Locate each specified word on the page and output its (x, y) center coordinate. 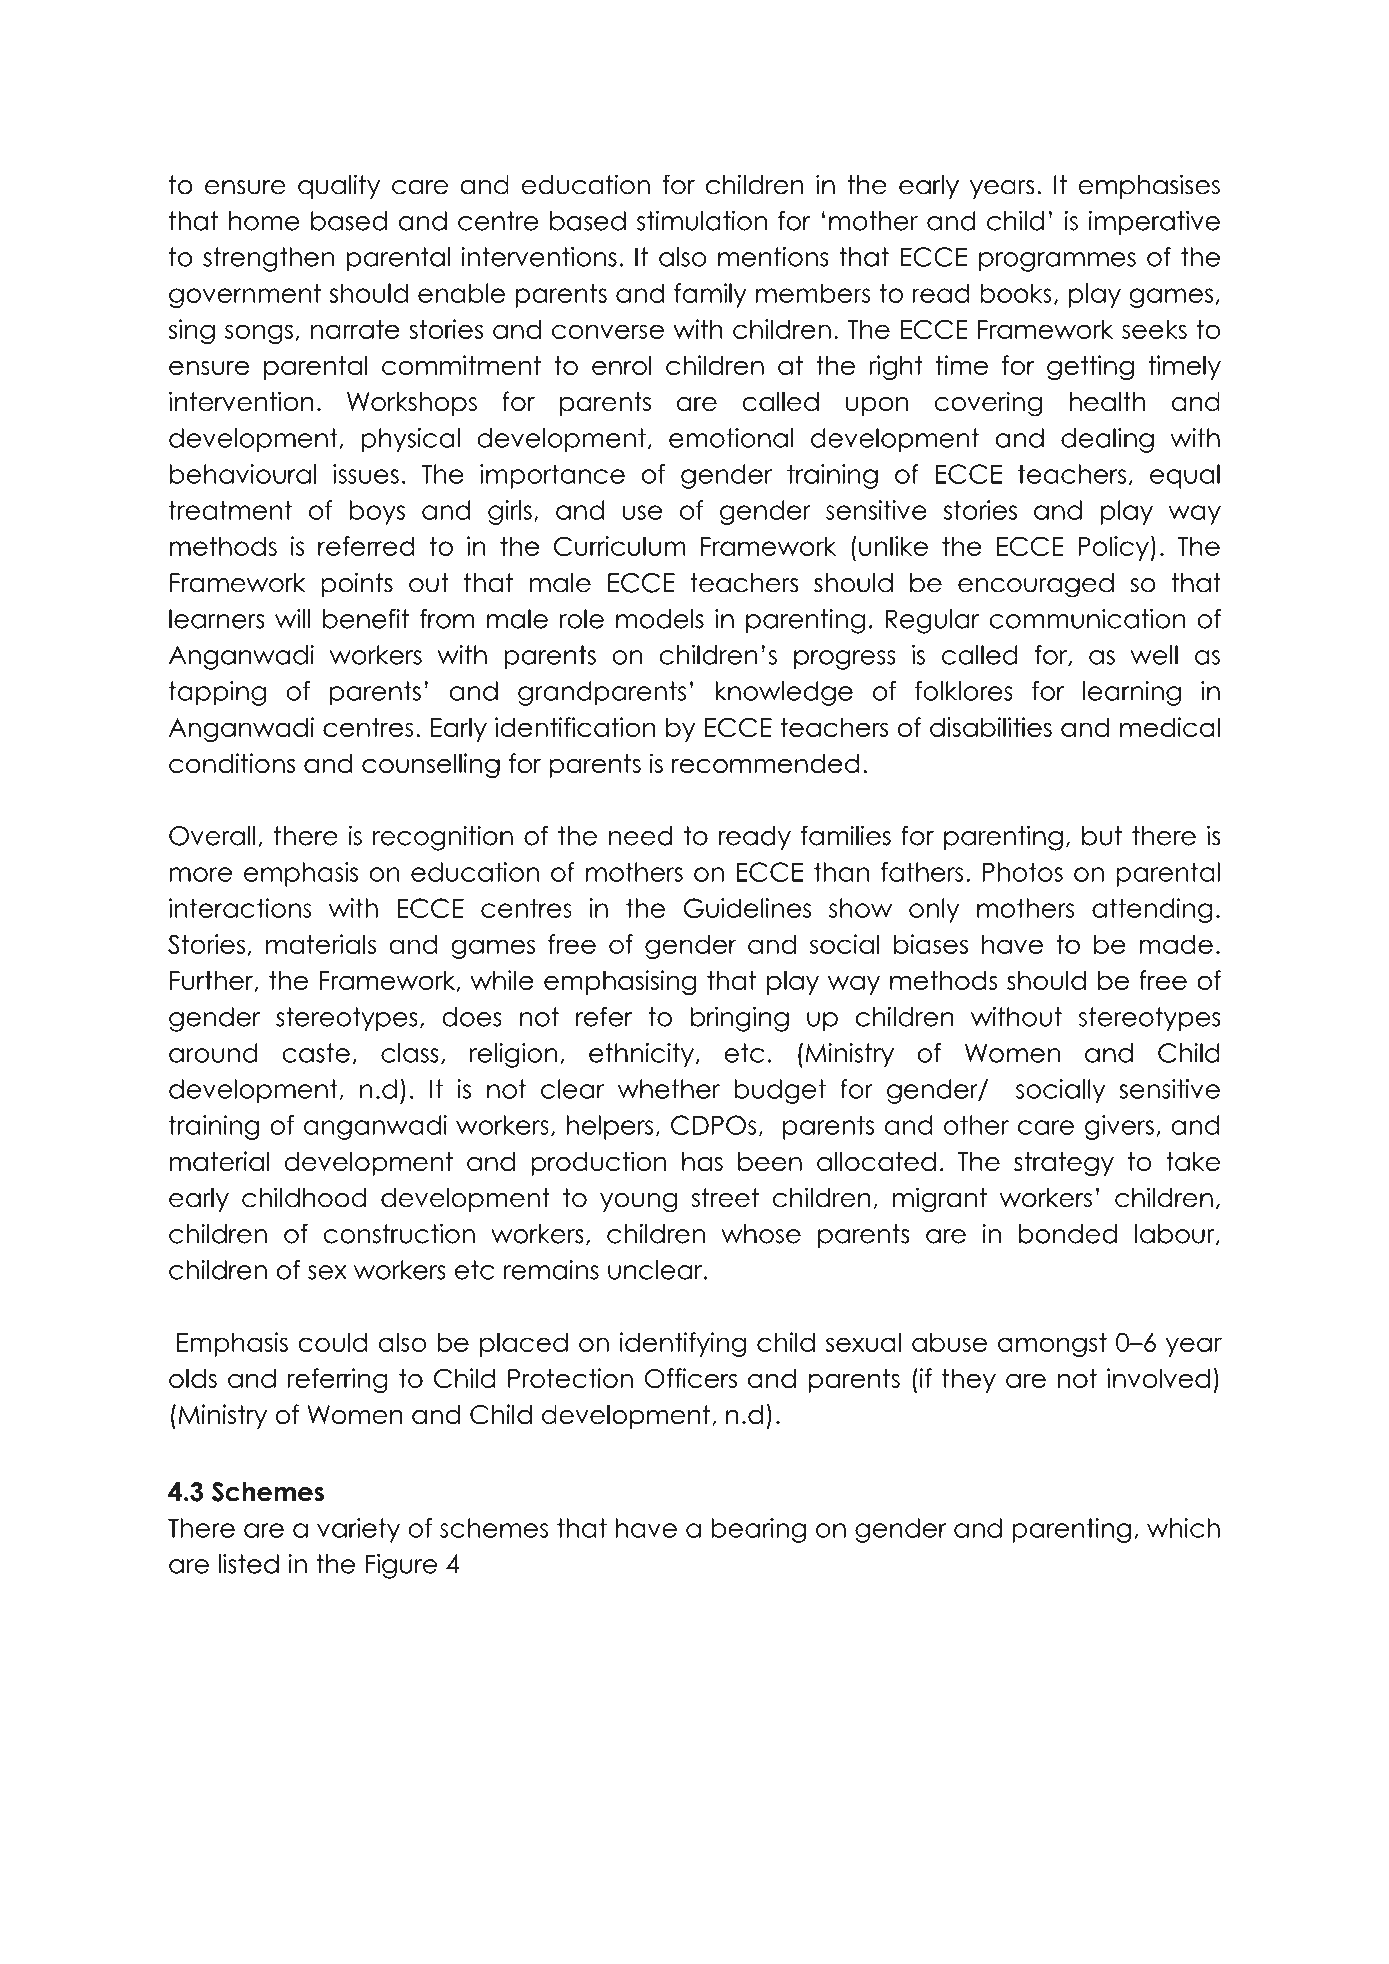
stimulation (702, 220)
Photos (1022, 872)
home (264, 221)
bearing (759, 1530)
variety (358, 1530)
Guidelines (747, 908)
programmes (1057, 262)
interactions (240, 908)
